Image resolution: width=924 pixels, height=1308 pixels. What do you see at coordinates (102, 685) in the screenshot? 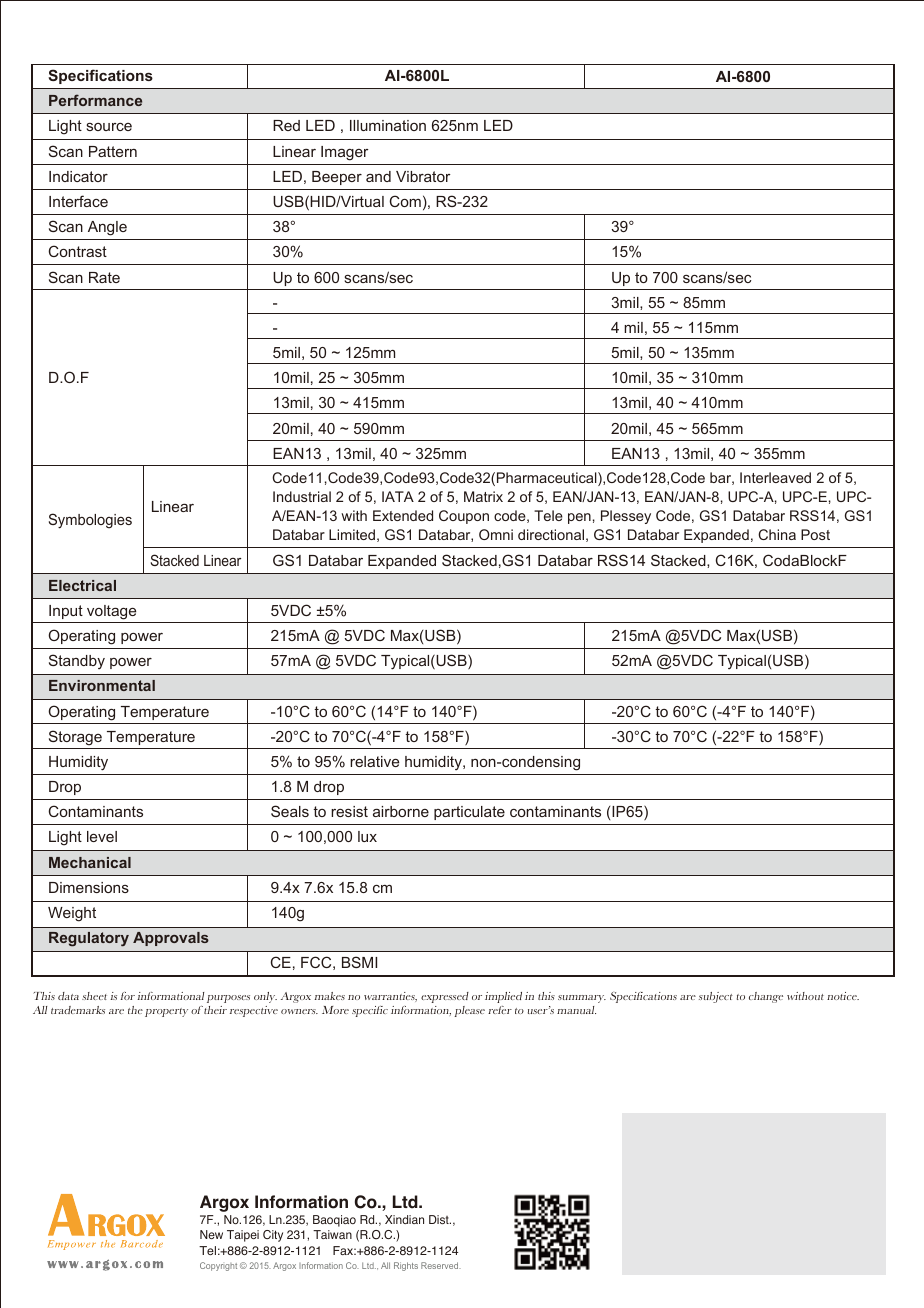
I see `Environmental` at bounding box center [102, 685].
